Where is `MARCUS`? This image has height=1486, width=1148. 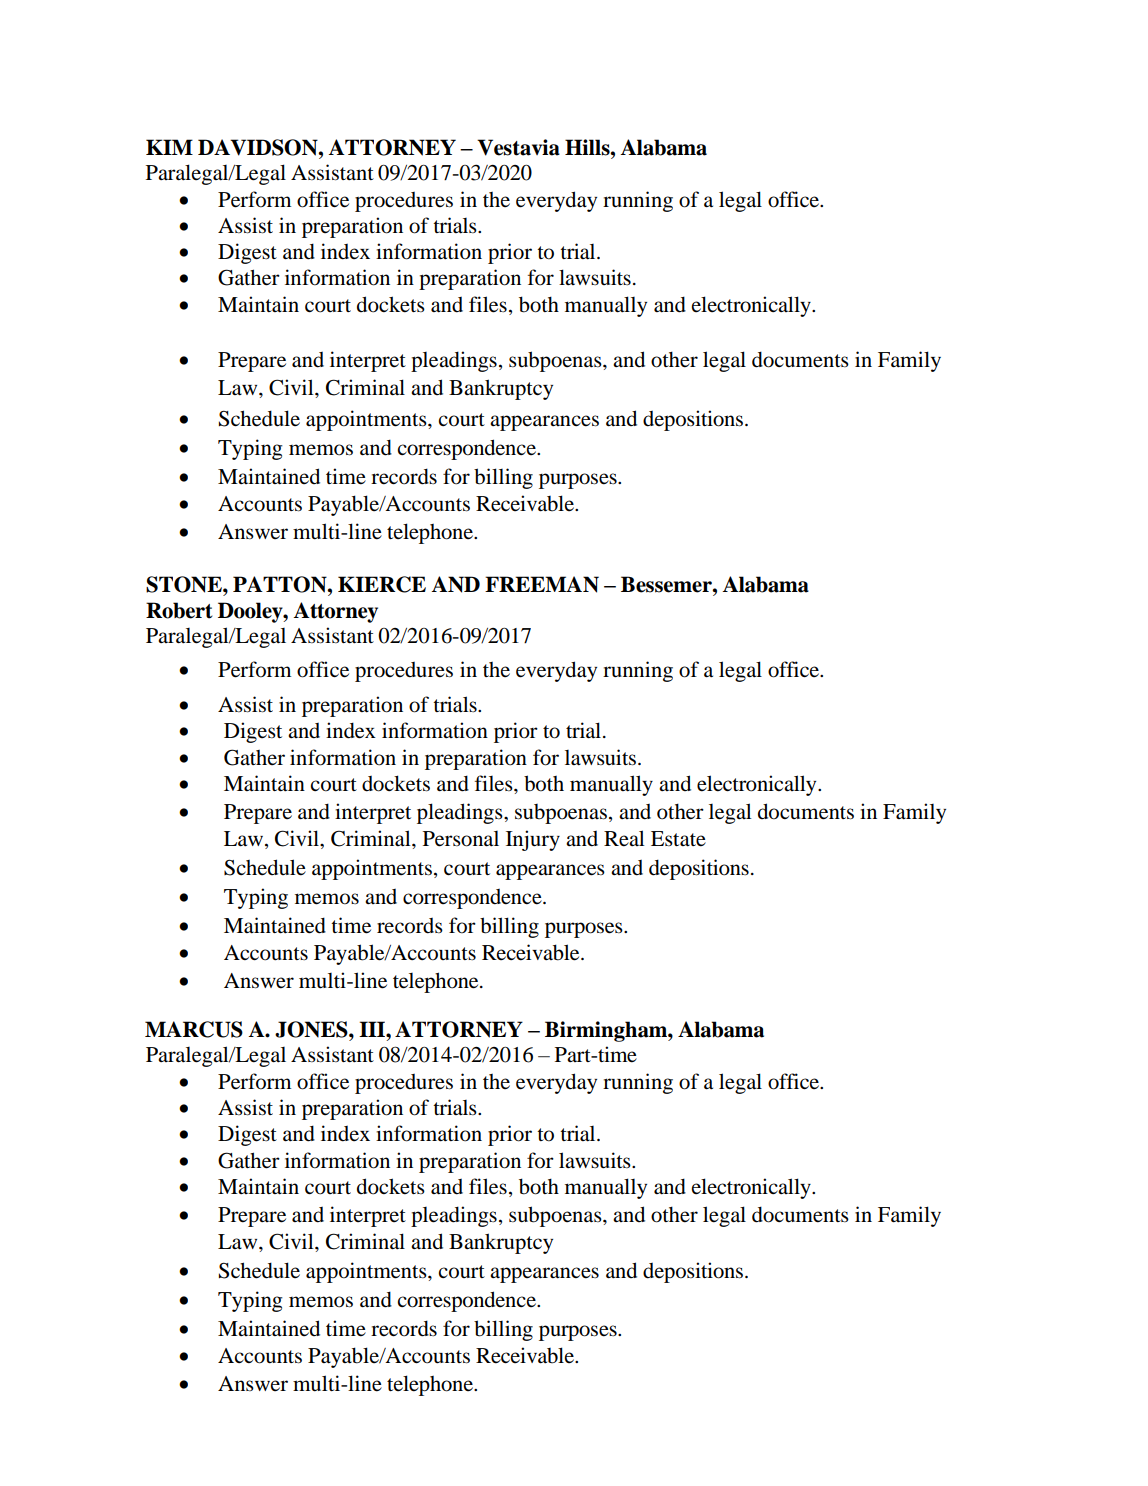 MARCUS is located at coordinates (194, 1029).
